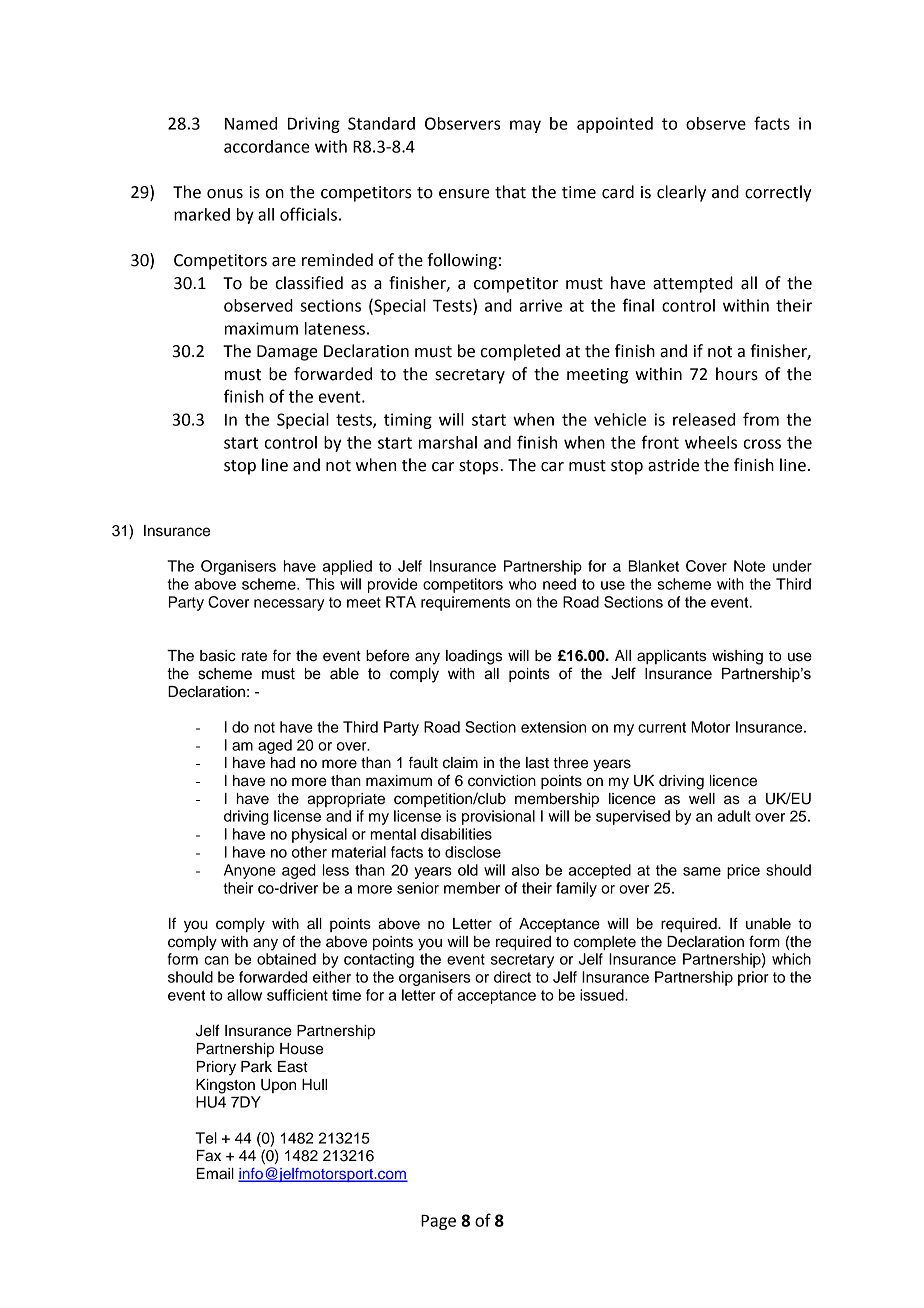 This screenshot has width=924, height=1308. Describe the element at coordinates (215, 1174) in the screenshot. I see `Email` at that location.
